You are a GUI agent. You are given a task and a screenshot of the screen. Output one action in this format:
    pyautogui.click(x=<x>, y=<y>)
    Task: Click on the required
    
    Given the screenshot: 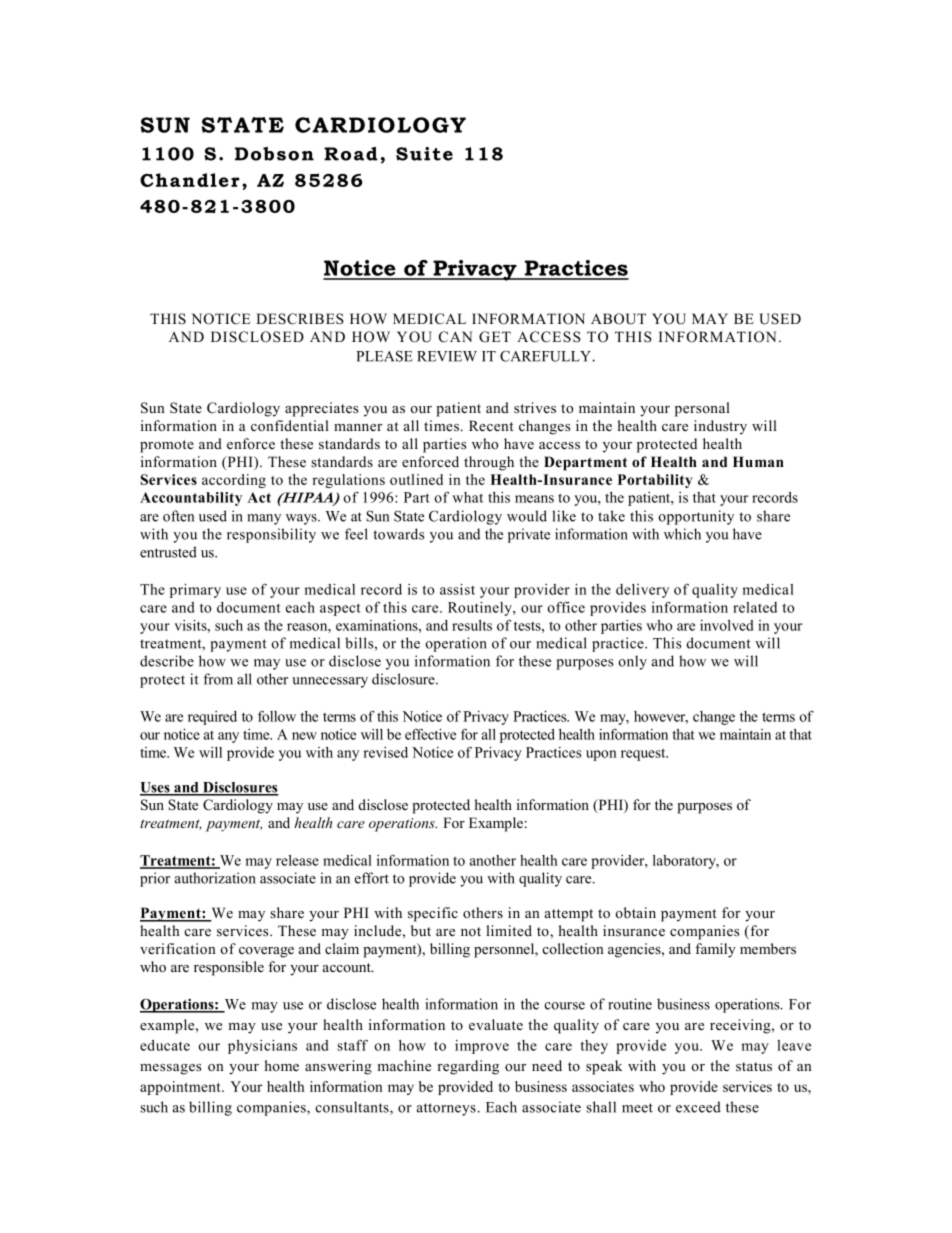 What is the action you would take?
    pyautogui.click(x=212, y=718)
